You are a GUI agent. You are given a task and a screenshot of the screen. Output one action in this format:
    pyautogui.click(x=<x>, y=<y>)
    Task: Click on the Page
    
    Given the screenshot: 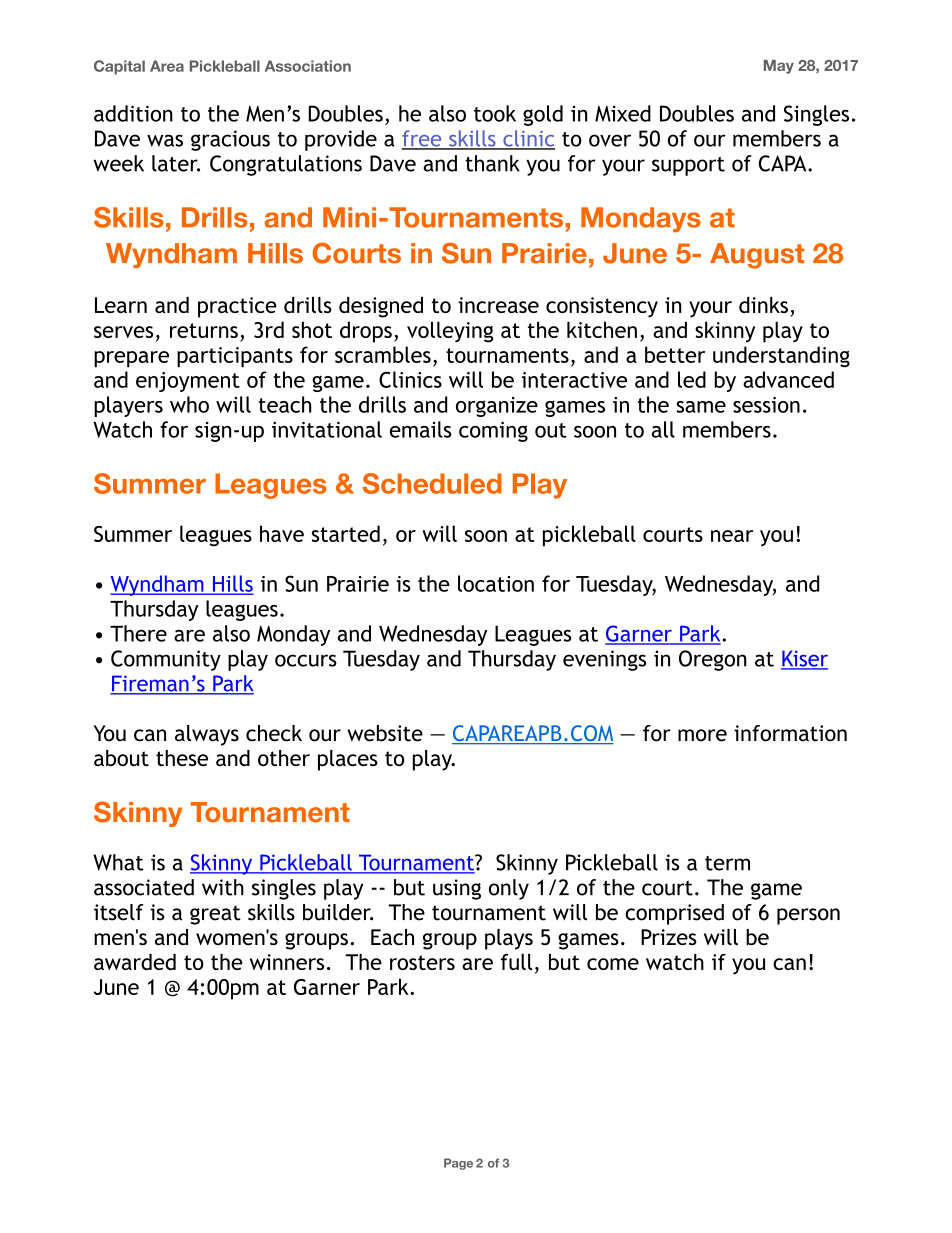 What is the action you would take?
    pyautogui.click(x=458, y=1164)
